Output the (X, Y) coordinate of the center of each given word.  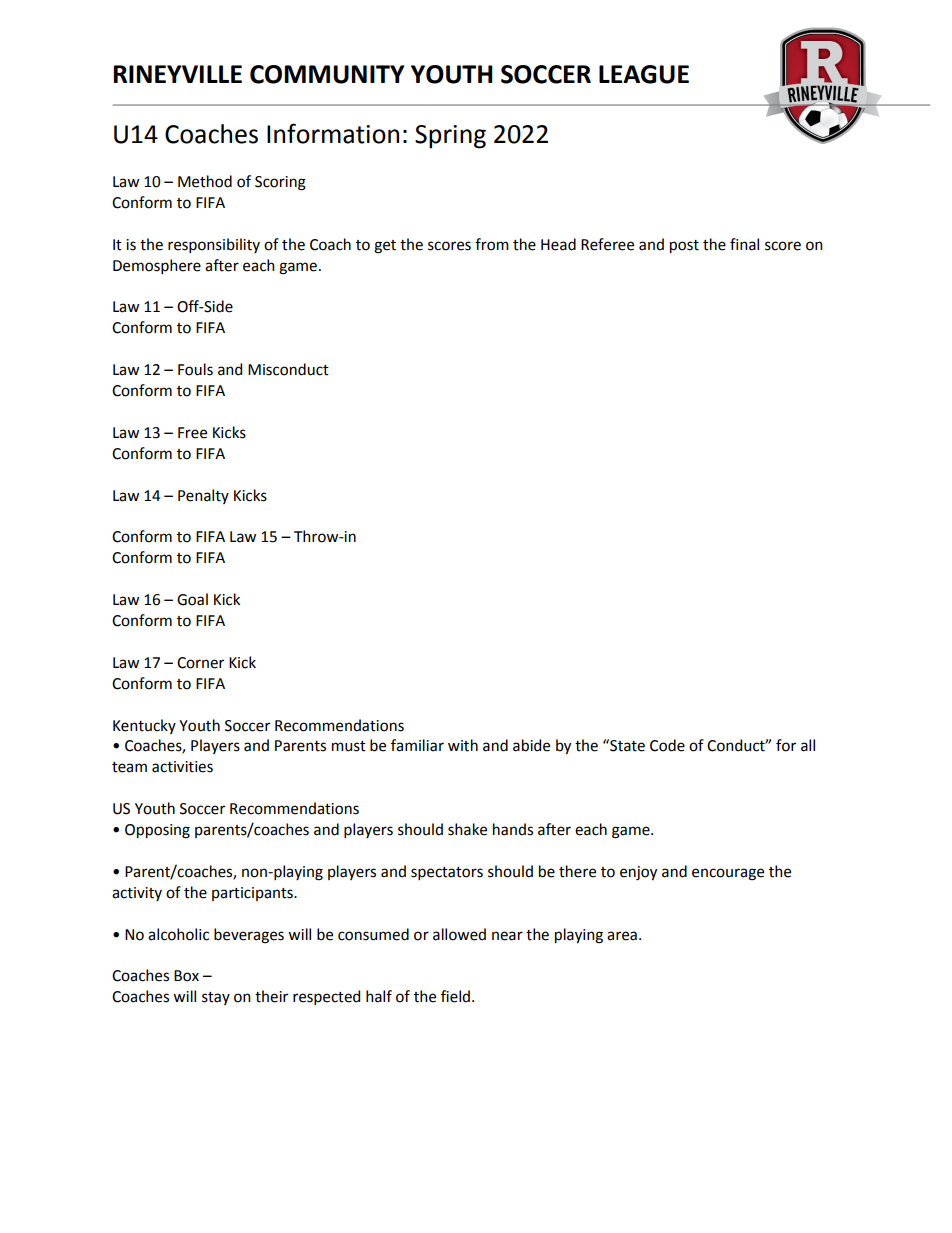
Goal (192, 599)
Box (186, 976)
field (455, 996)
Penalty (203, 496)
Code (667, 745)
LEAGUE (644, 74)
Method (205, 181)
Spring (450, 137)
